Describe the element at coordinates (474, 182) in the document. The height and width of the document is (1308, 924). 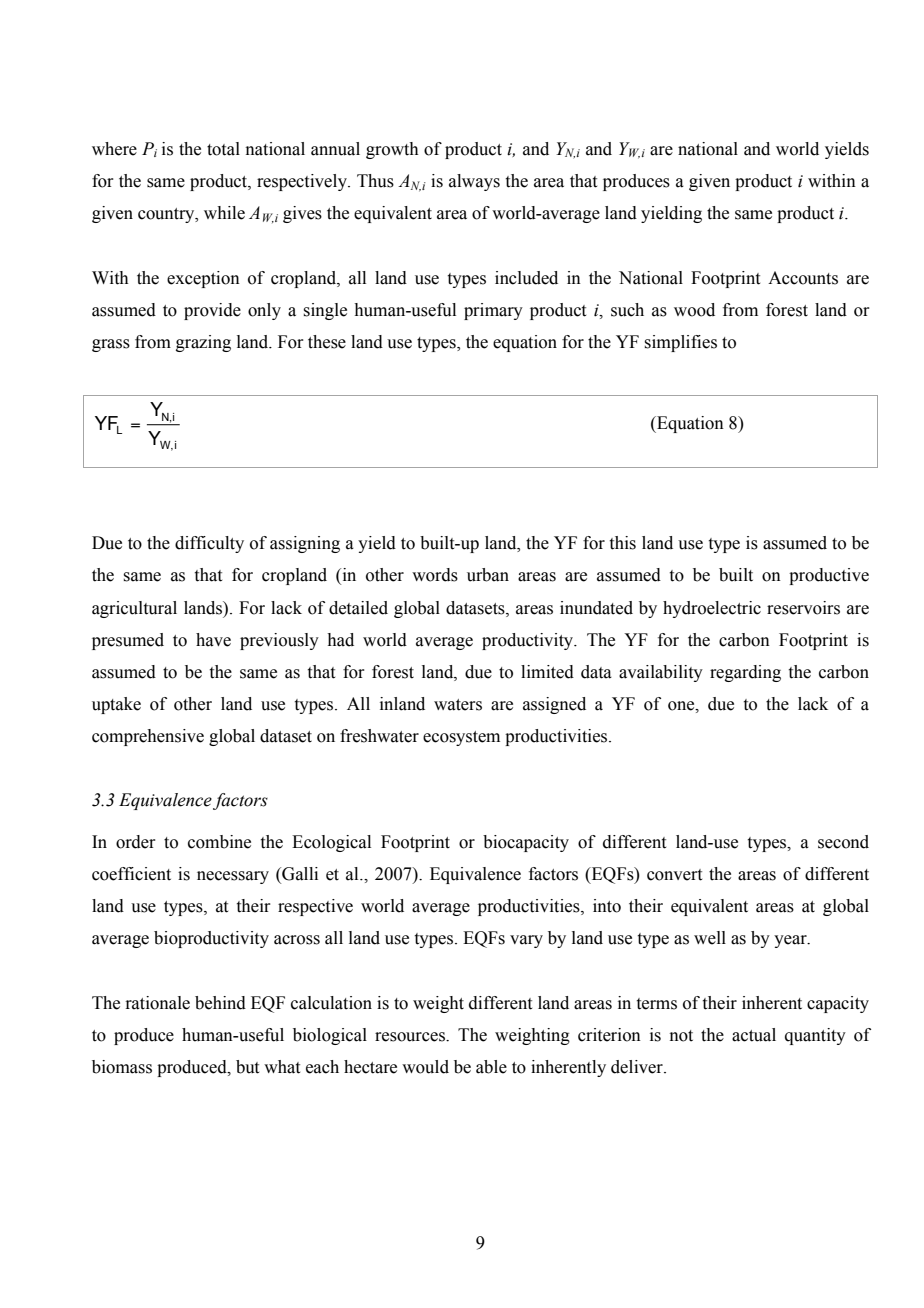
I see `always` at that location.
